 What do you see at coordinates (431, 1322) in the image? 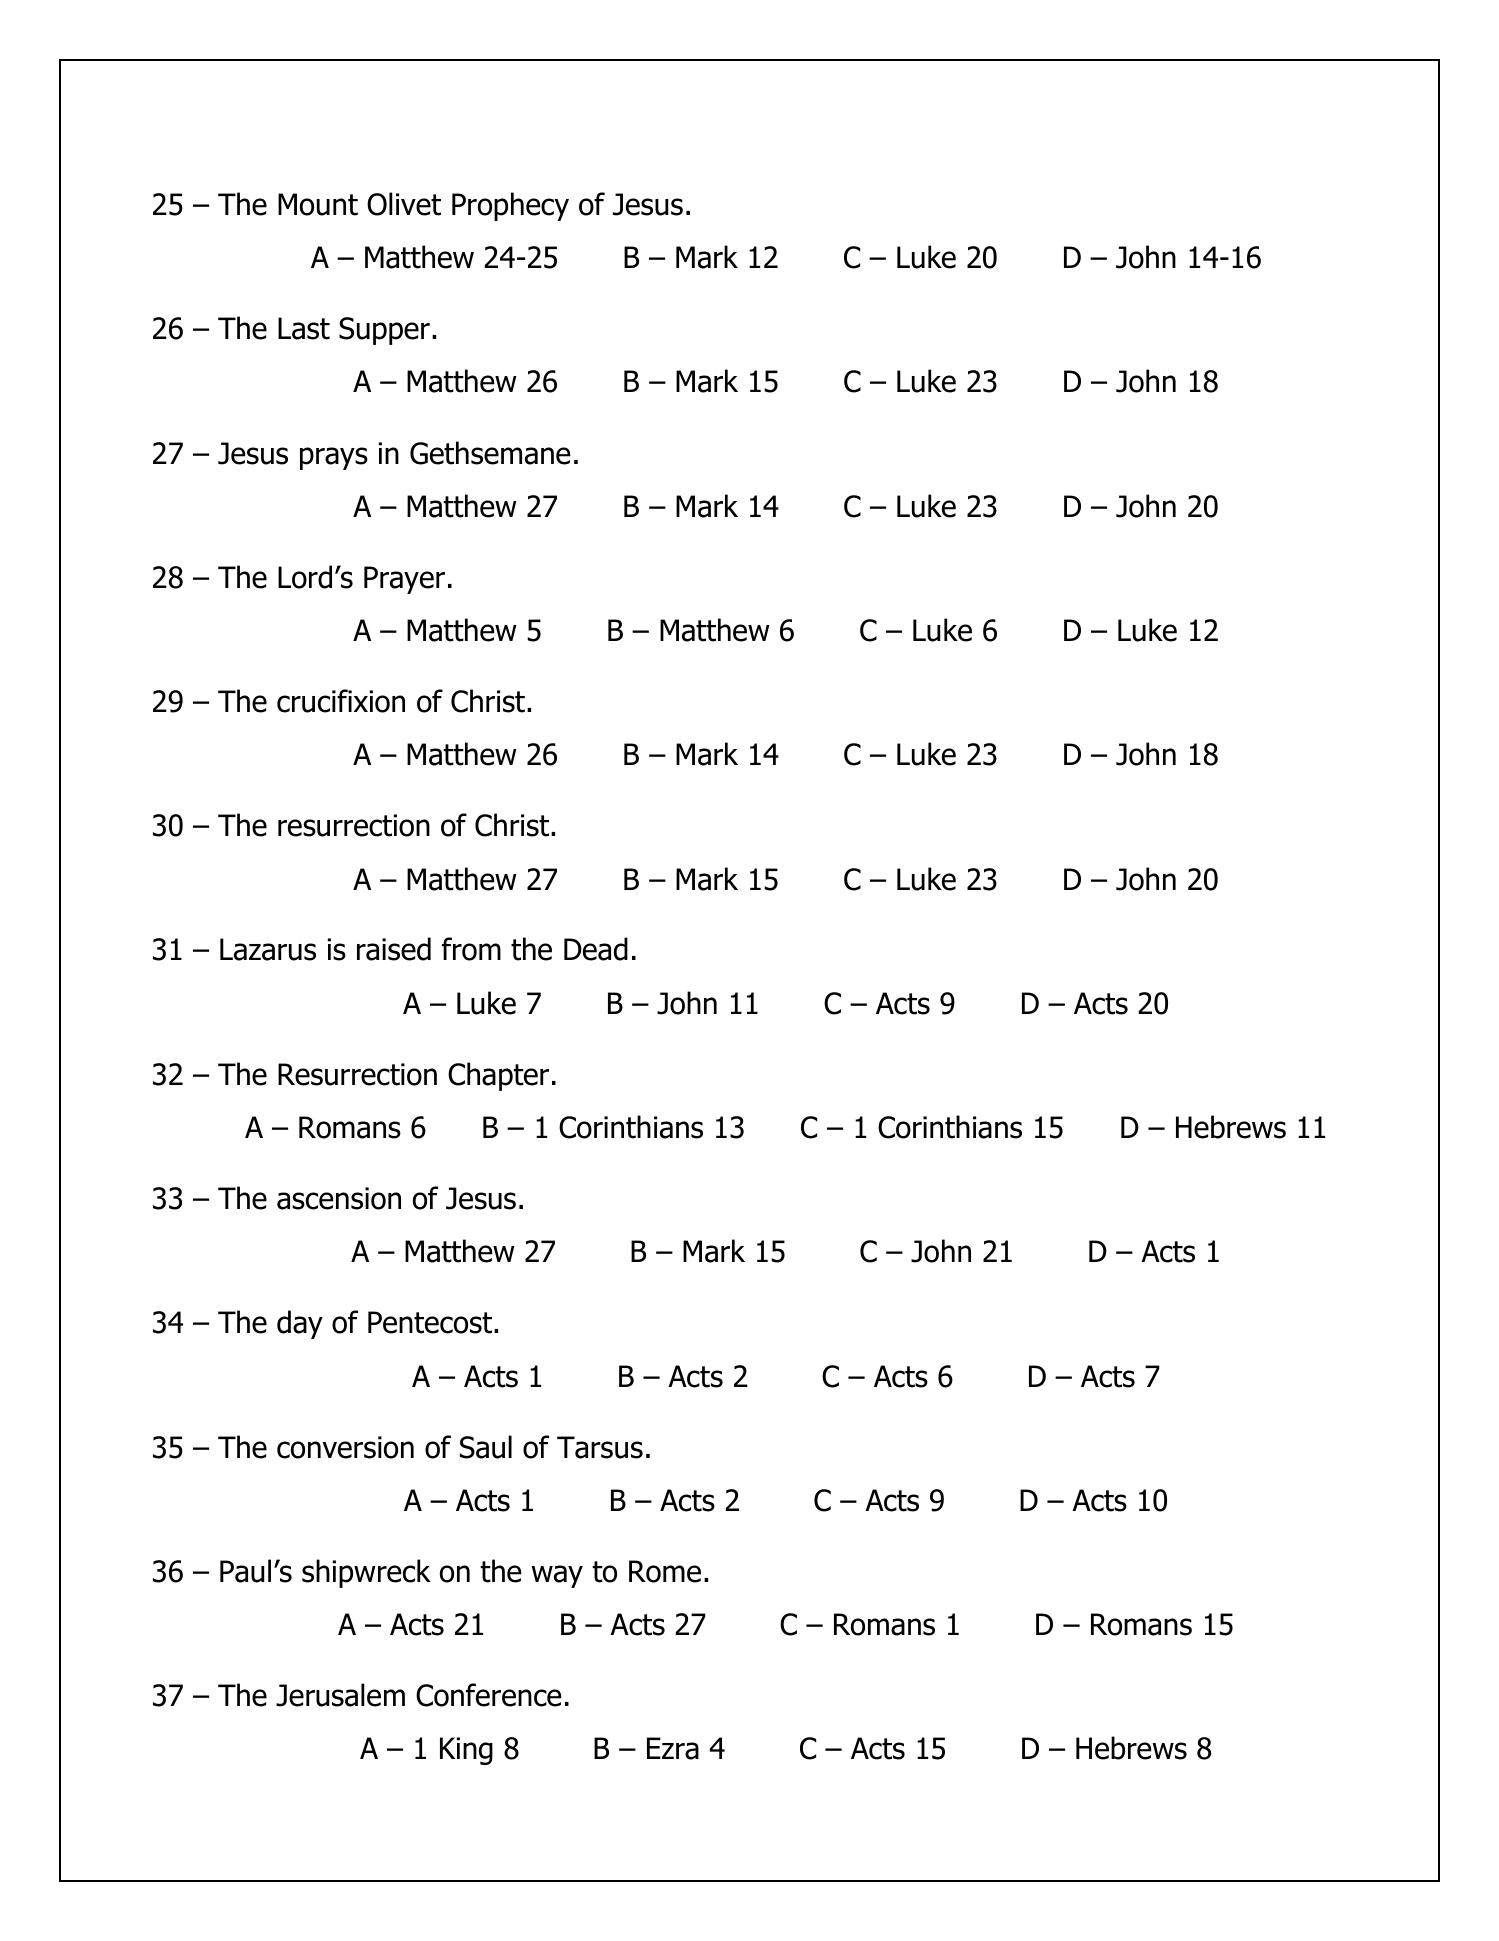
I see `Pentecost` at bounding box center [431, 1322].
